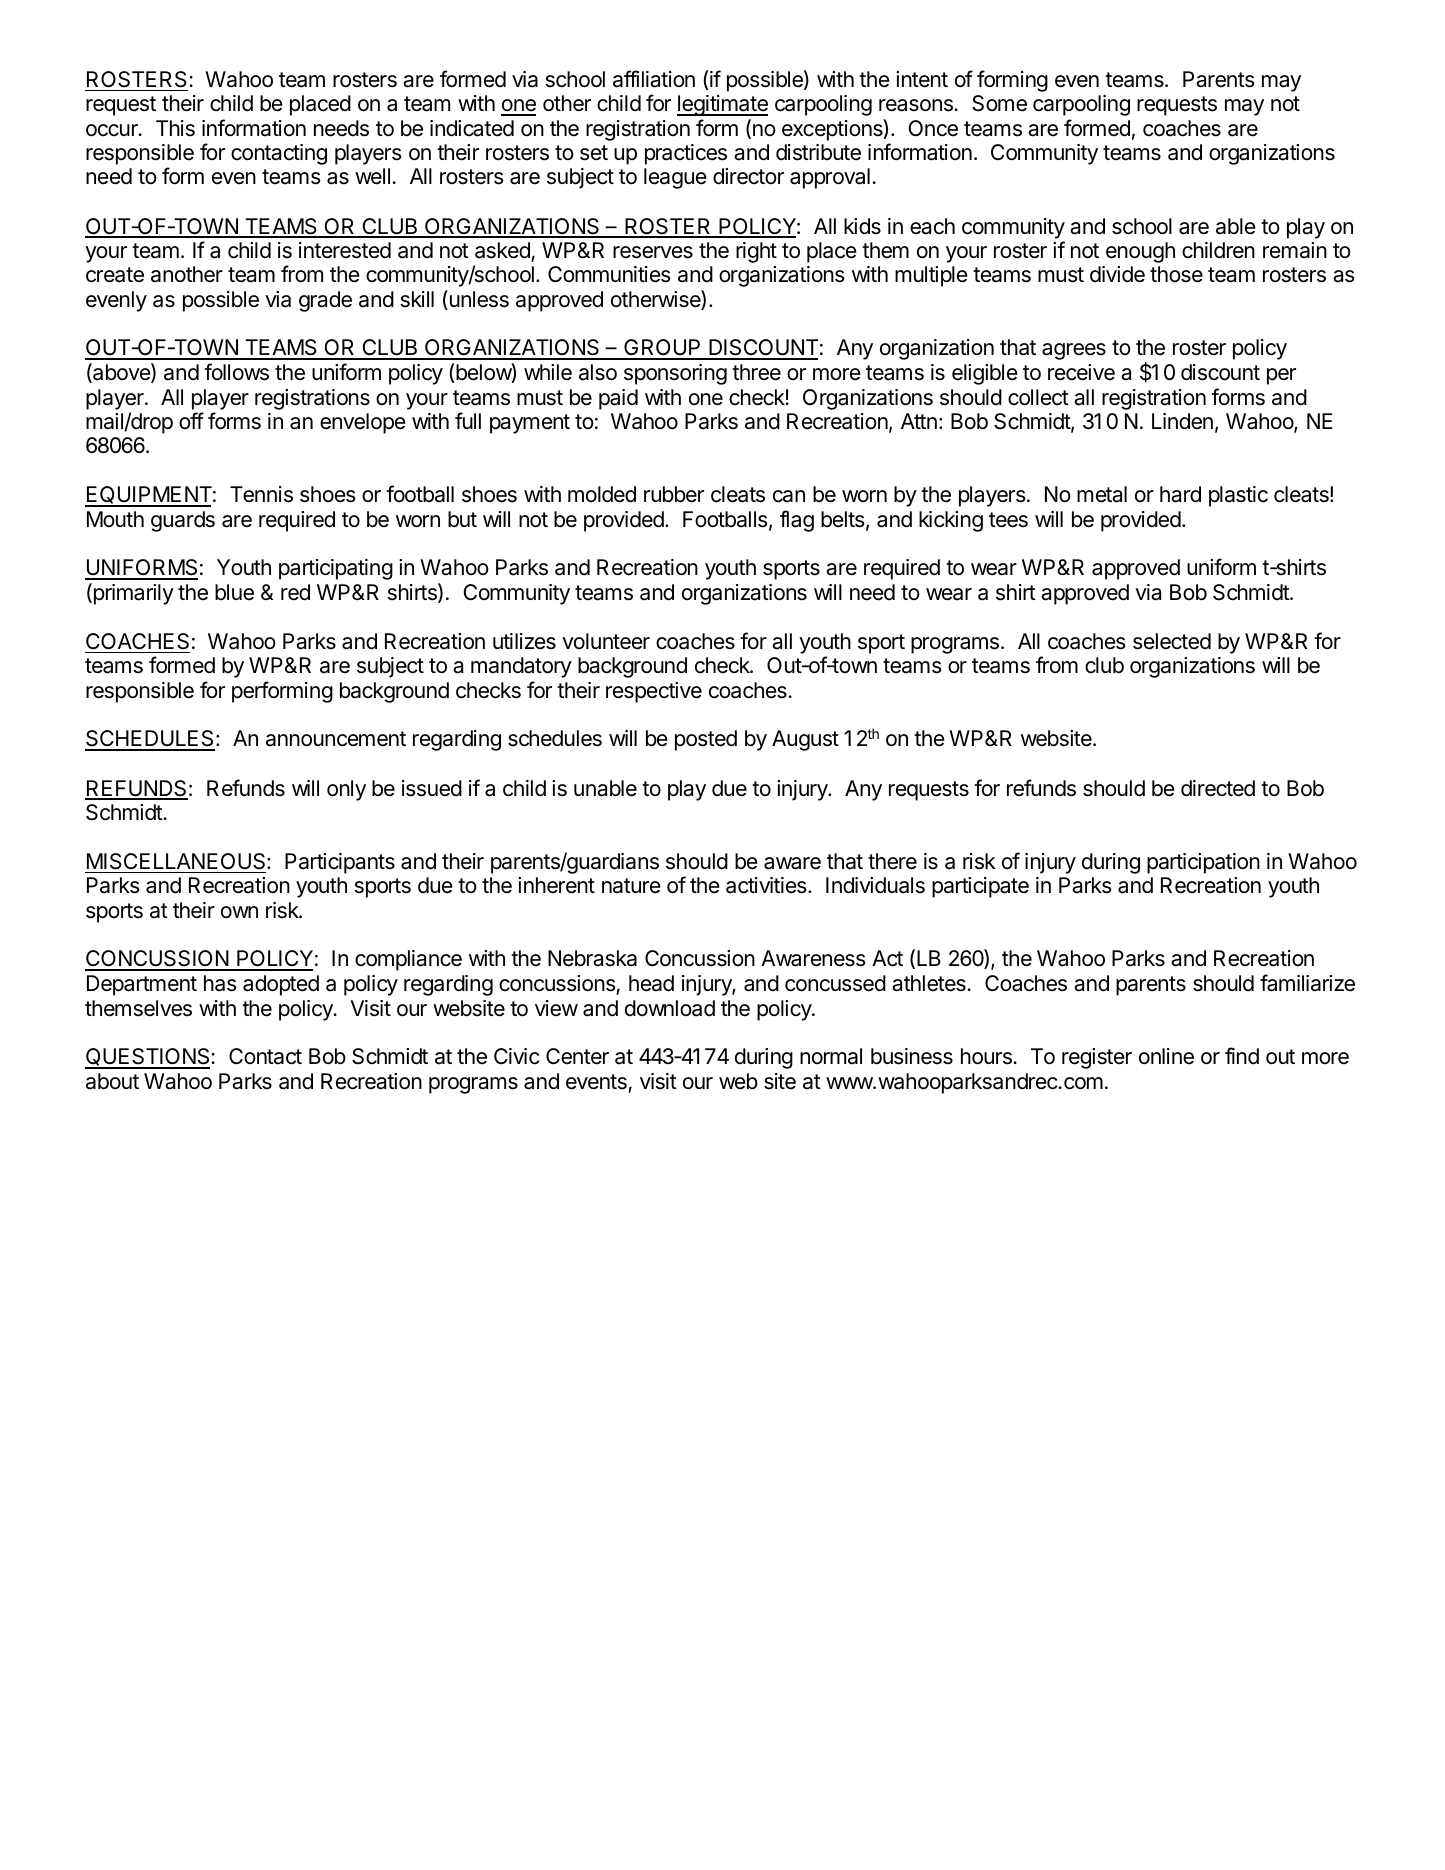 Image resolution: width=1445 pixels, height=1870 pixels. I want to click on Some, so click(999, 103).
